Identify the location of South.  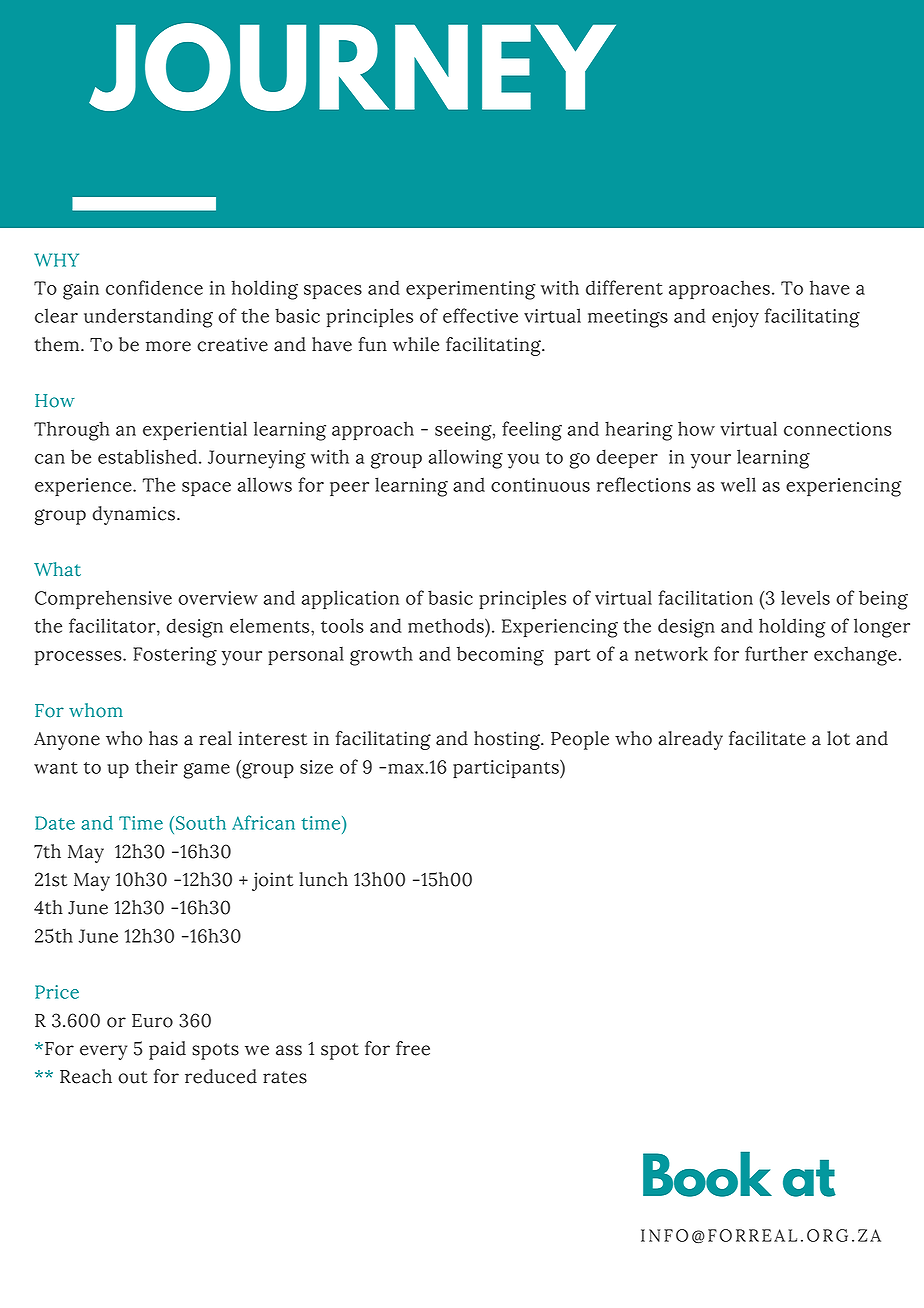
(201, 822).
